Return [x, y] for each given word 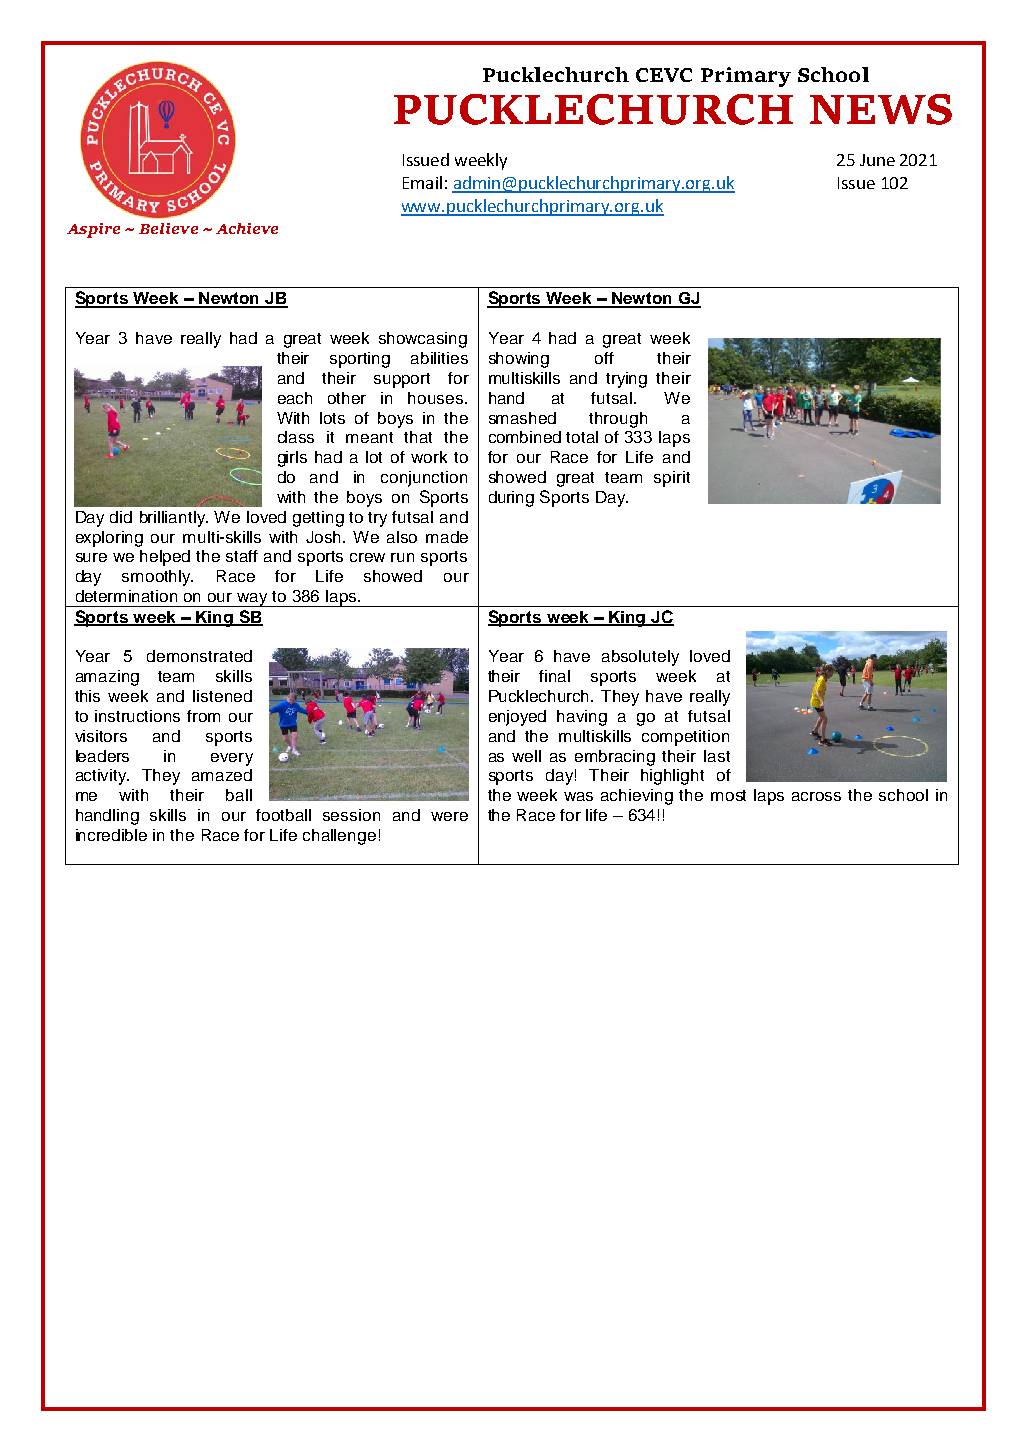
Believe [168, 228]
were [449, 816]
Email [422, 182]
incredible [111, 835]
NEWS [881, 109]
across [816, 796]
